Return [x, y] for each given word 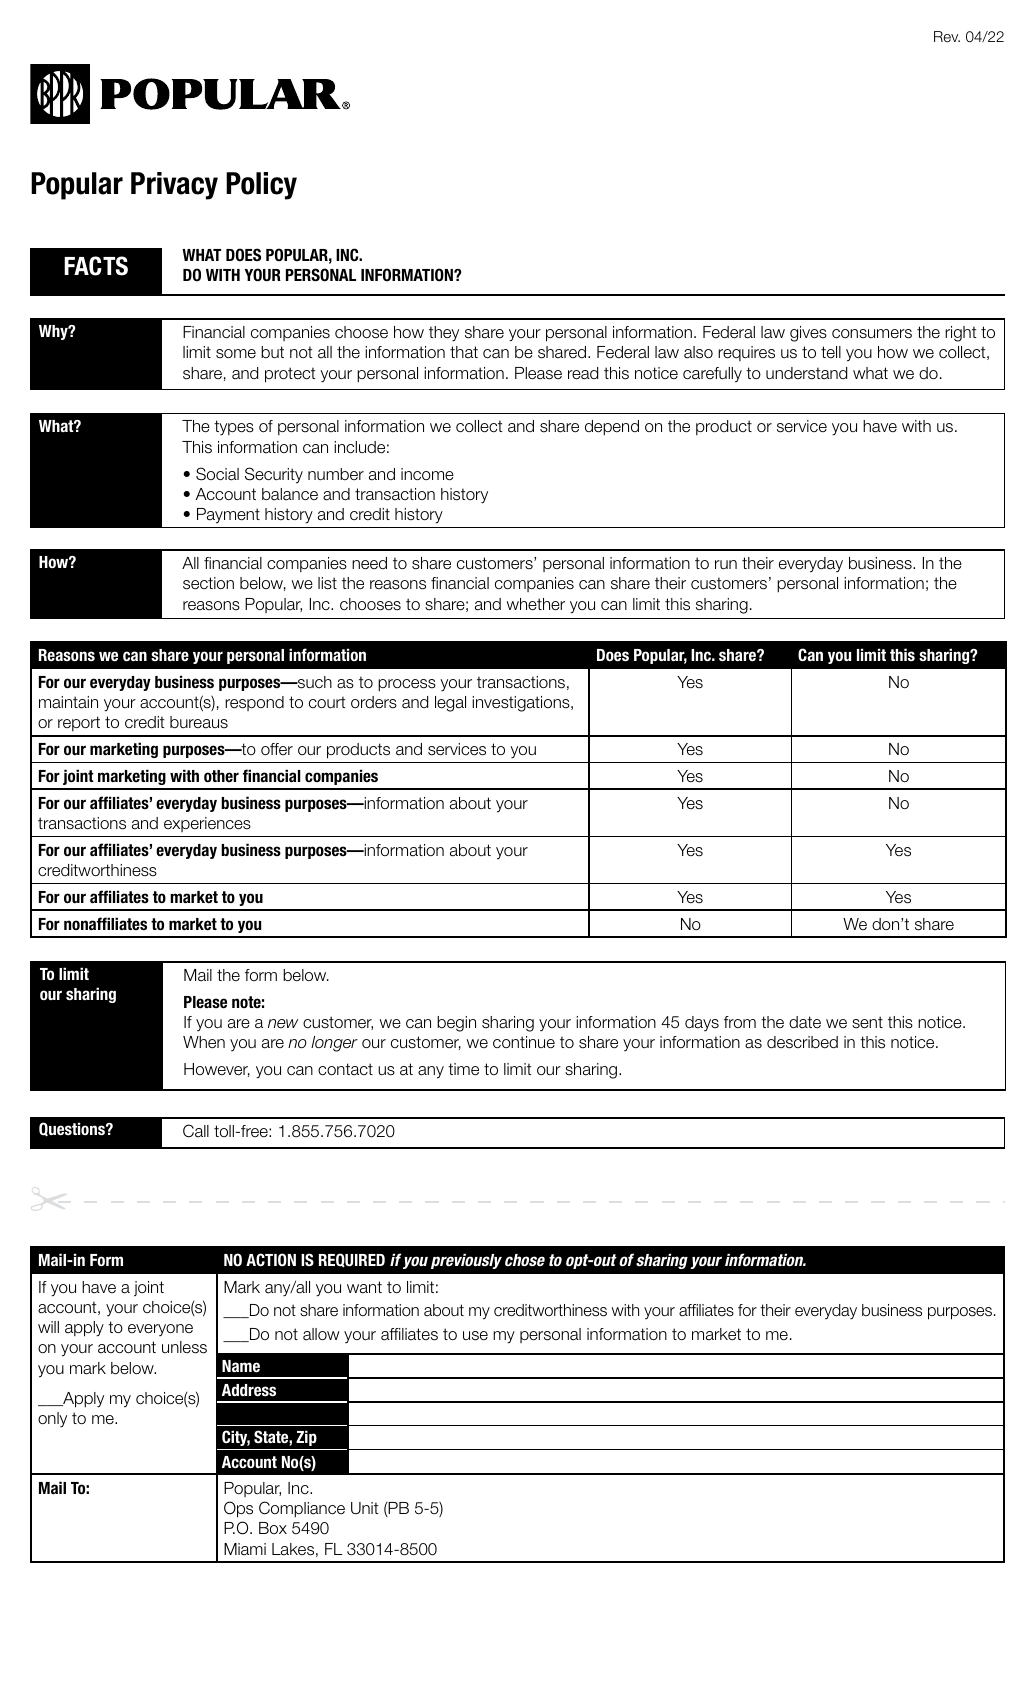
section [208, 583]
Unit [365, 1508]
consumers [872, 334]
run [726, 565]
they [444, 334]
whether [536, 604]
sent [867, 1022]
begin [456, 1024]
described [802, 1042]
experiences [207, 824]
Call [196, 1131]
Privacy [174, 186]
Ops [238, 1509]
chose [525, 1260]
